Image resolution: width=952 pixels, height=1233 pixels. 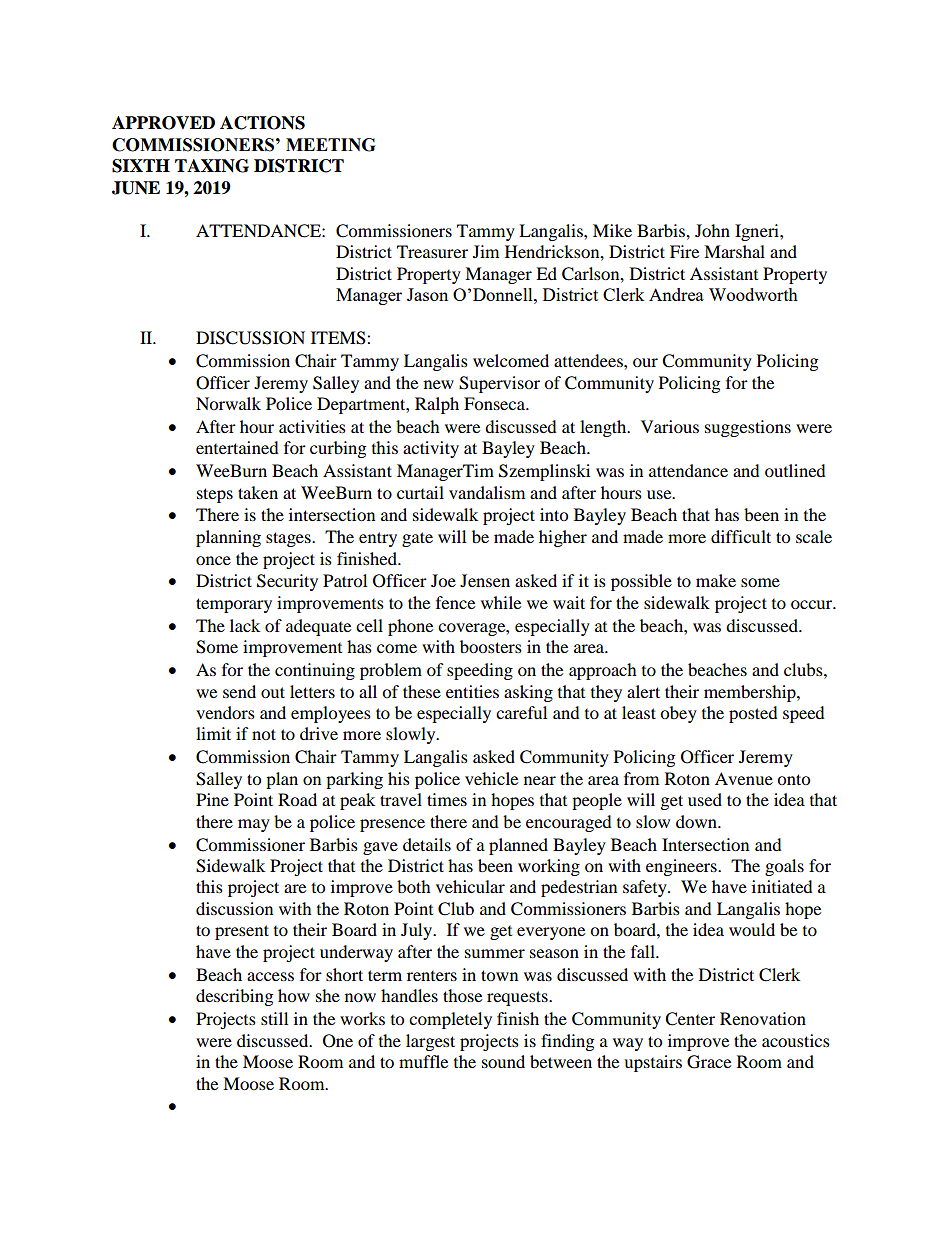 What do you see at coordinates (212, 799) in the page?
I see `Pine` at bounding box center [212, 799].
